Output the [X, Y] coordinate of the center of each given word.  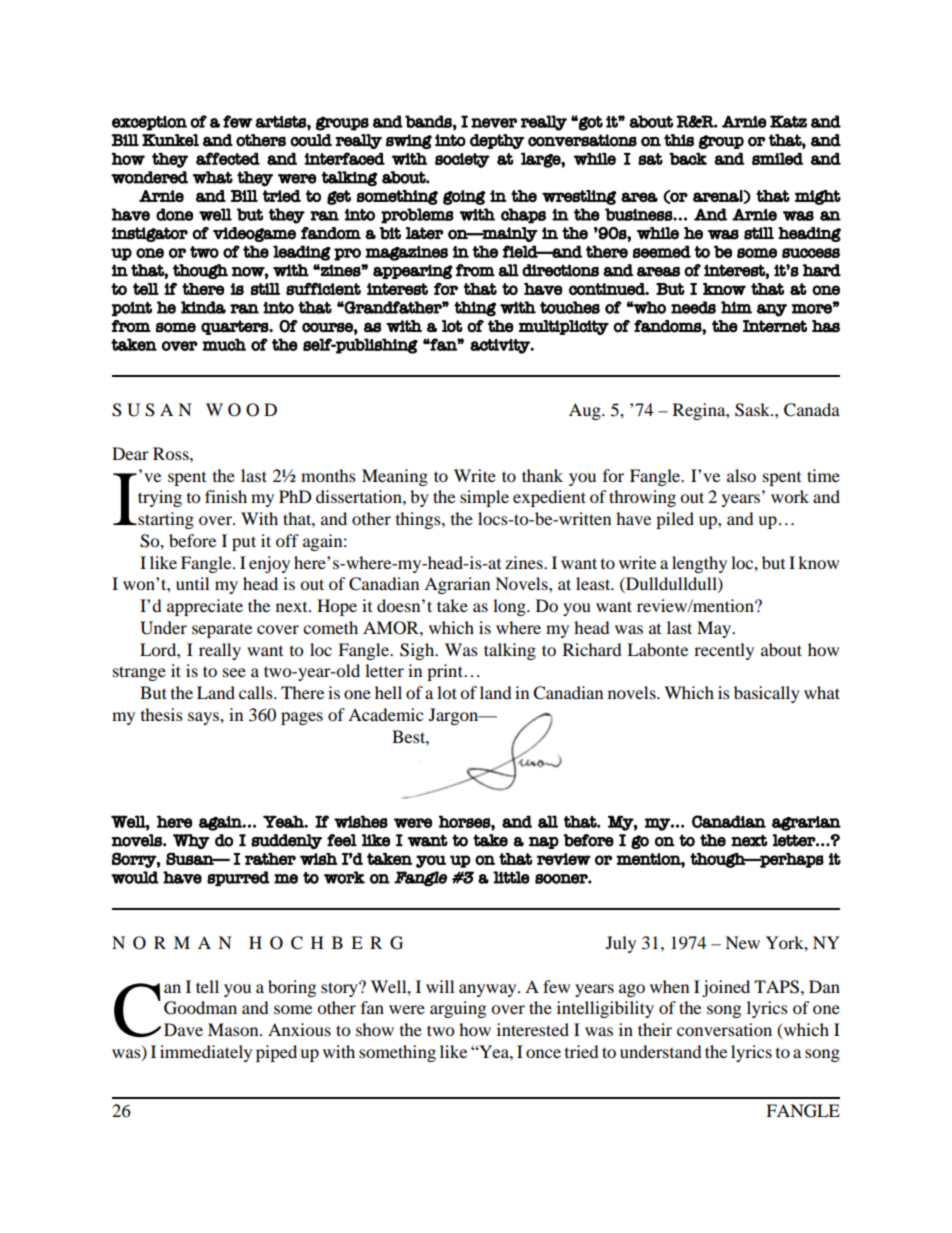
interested [533, 1029]
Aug [586, 411]
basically [767, 694]
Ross [172, 453]
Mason [234, 1029]
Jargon [455, 716]
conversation [724, 1029]
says [204, 718]
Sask [754, 410]
